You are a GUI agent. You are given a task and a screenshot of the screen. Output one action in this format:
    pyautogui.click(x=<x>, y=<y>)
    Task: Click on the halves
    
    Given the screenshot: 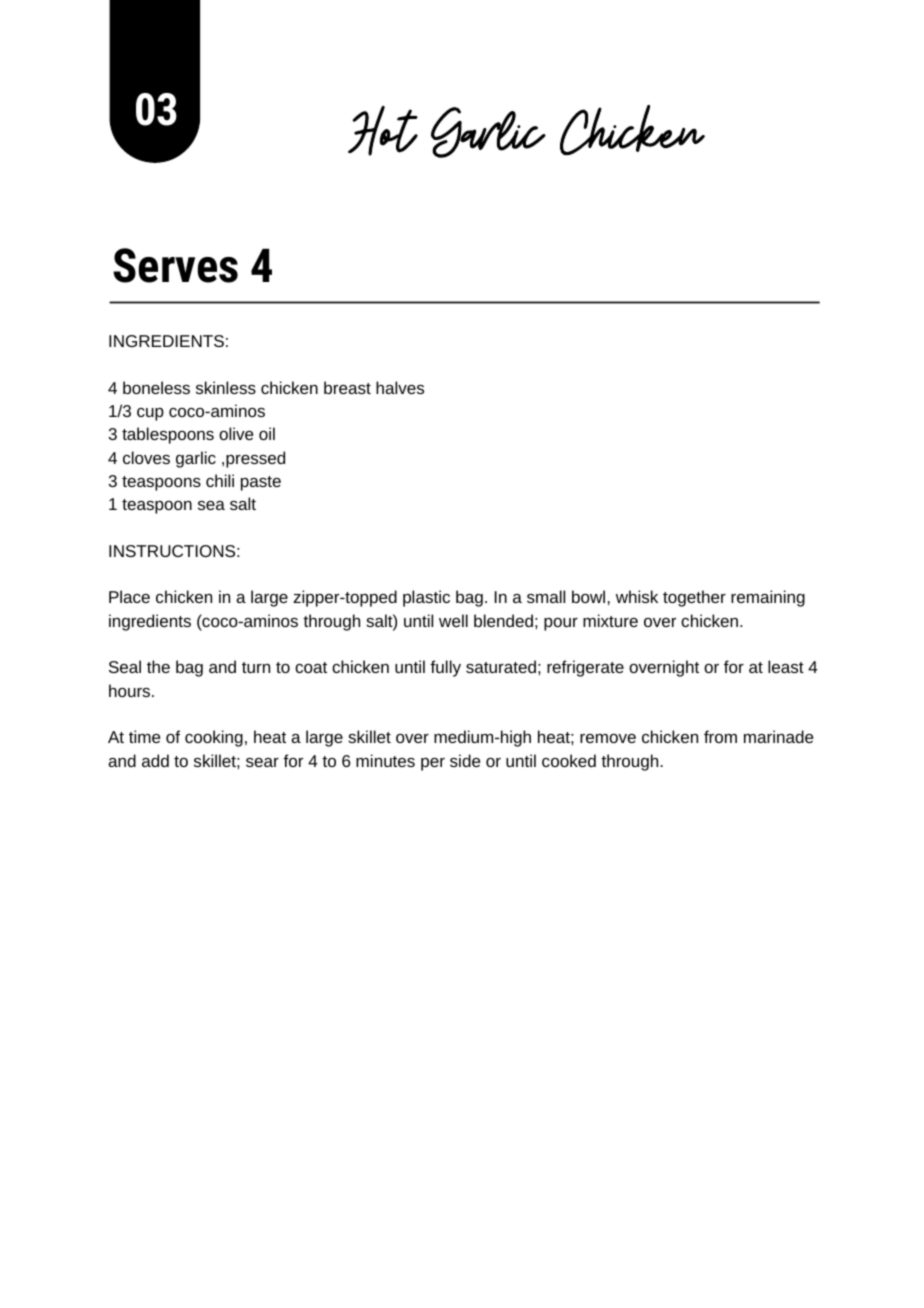 What is the action you would take?
    pyautogui.click(x=400, y=387)
